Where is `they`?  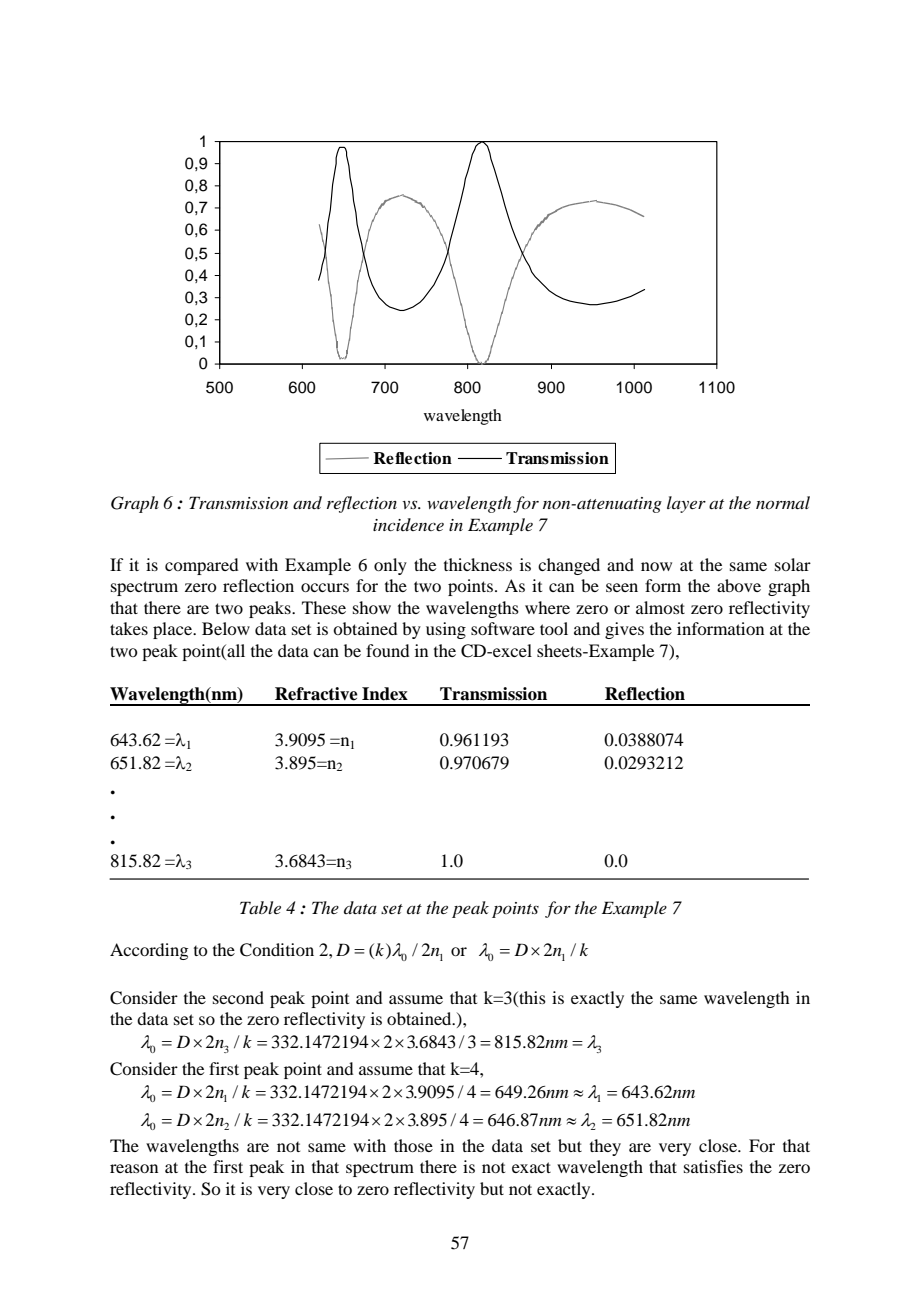
they is located at coordinates (605, 1147).
